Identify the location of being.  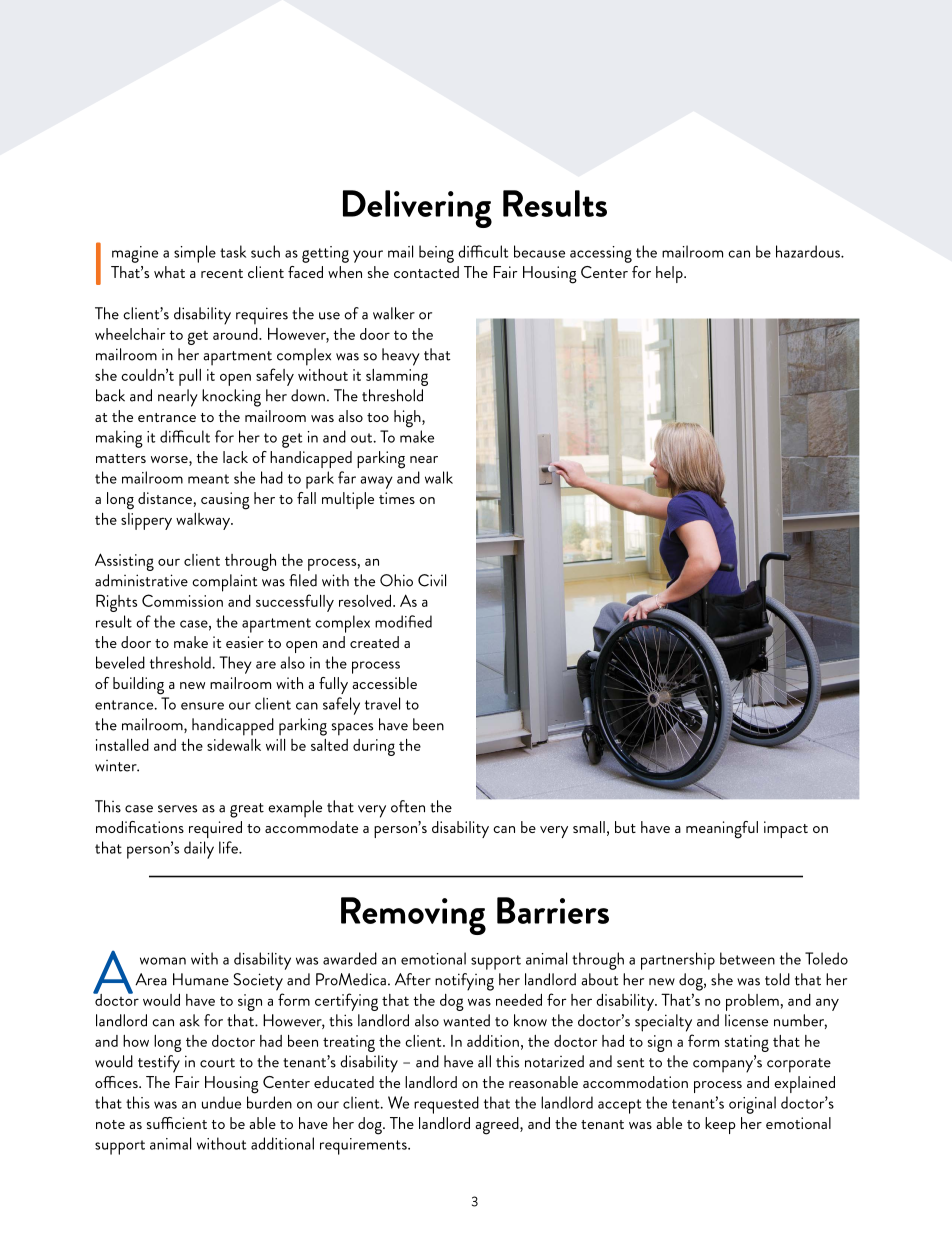
(436, 254).
